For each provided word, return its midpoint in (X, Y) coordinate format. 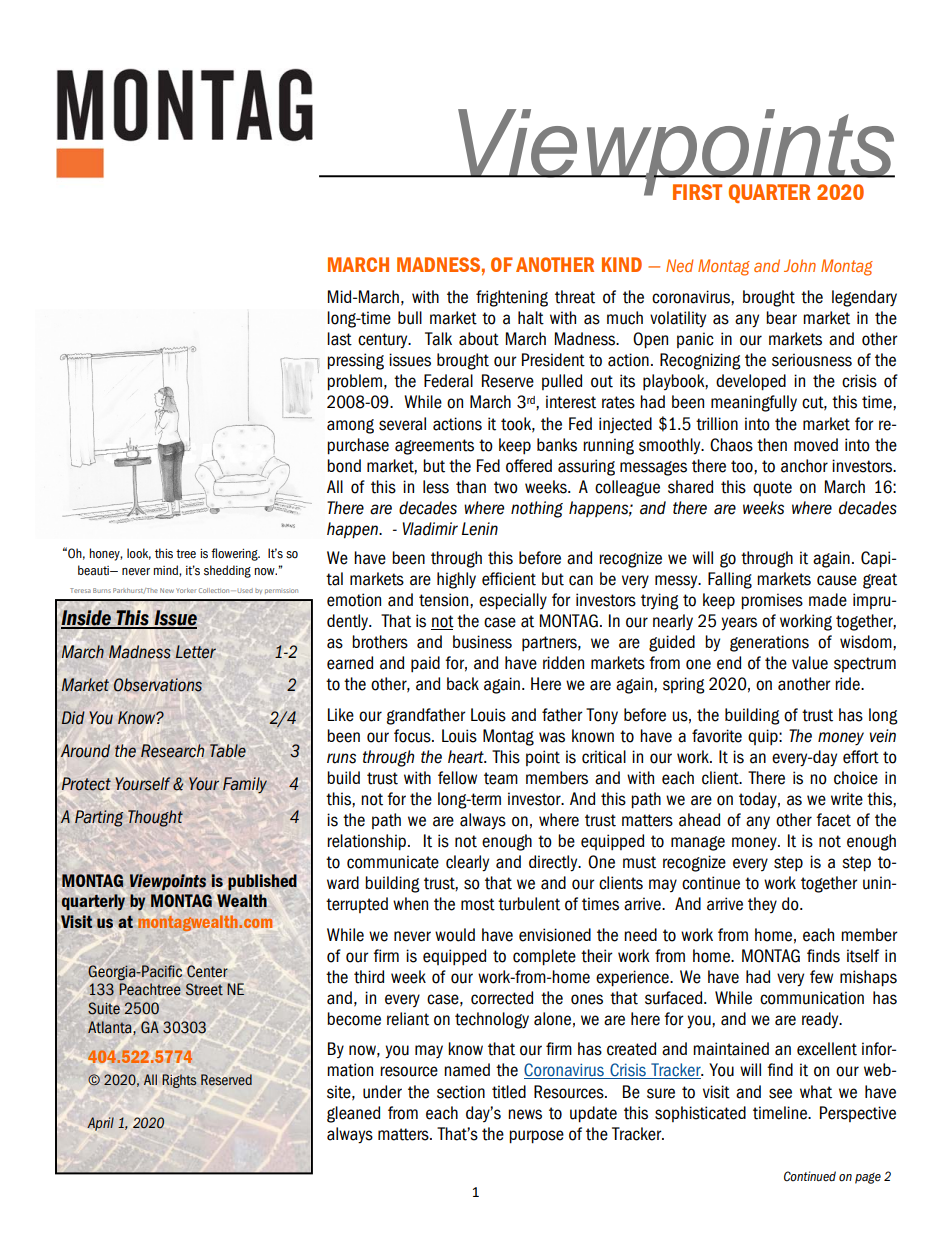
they (762, 905)
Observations (158, 685)
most (478, 904)
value (810, 663)
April (100, 1124)
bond (344, 466)
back (463, 684)
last (339, 339)
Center (207, 971)
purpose (536, 1137)
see (780, 1093)
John (800, 265)
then (772, 445)
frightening (512, 298)
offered (529, 466)
